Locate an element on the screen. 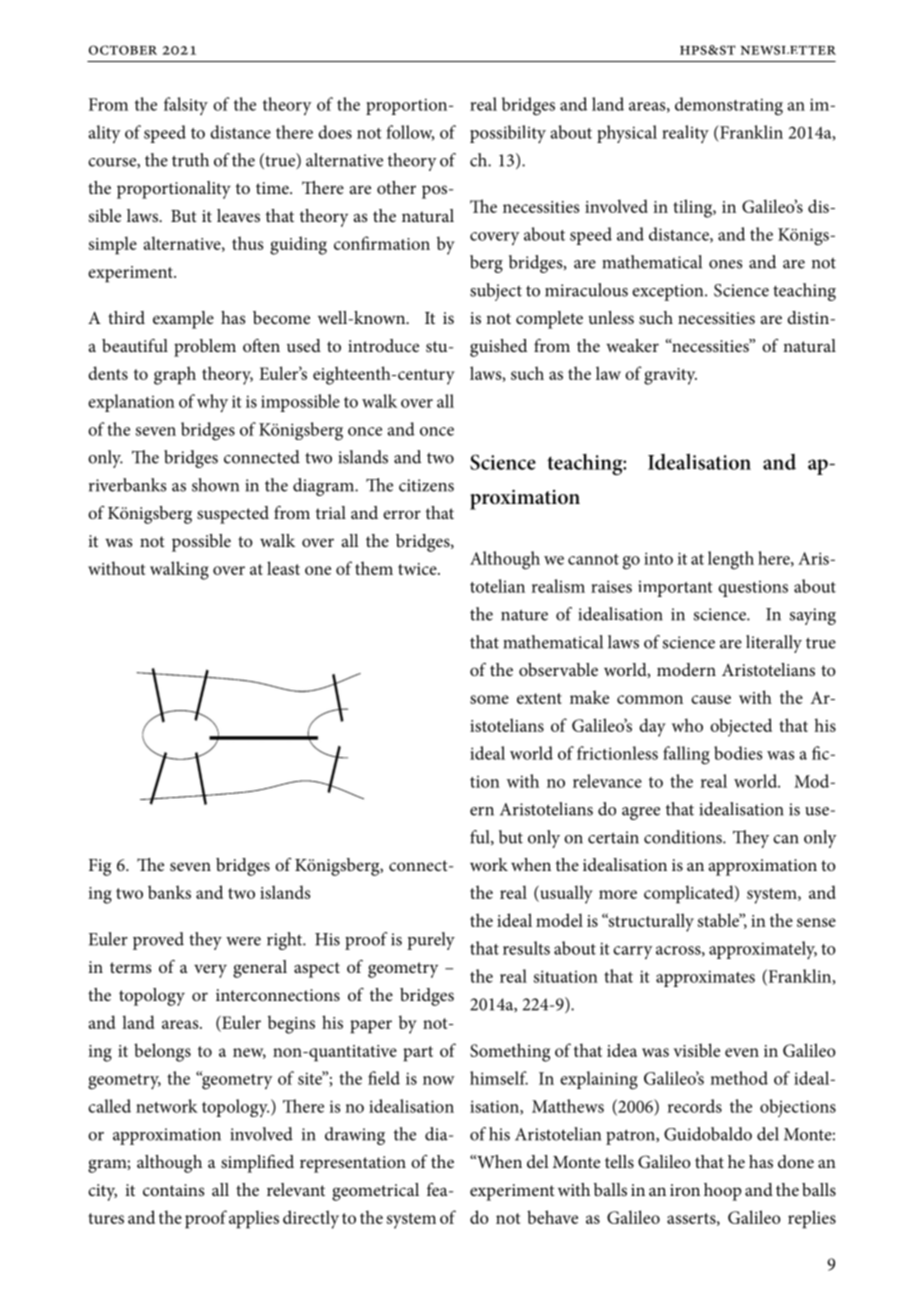  follow is located at coordinates (410, 133).
